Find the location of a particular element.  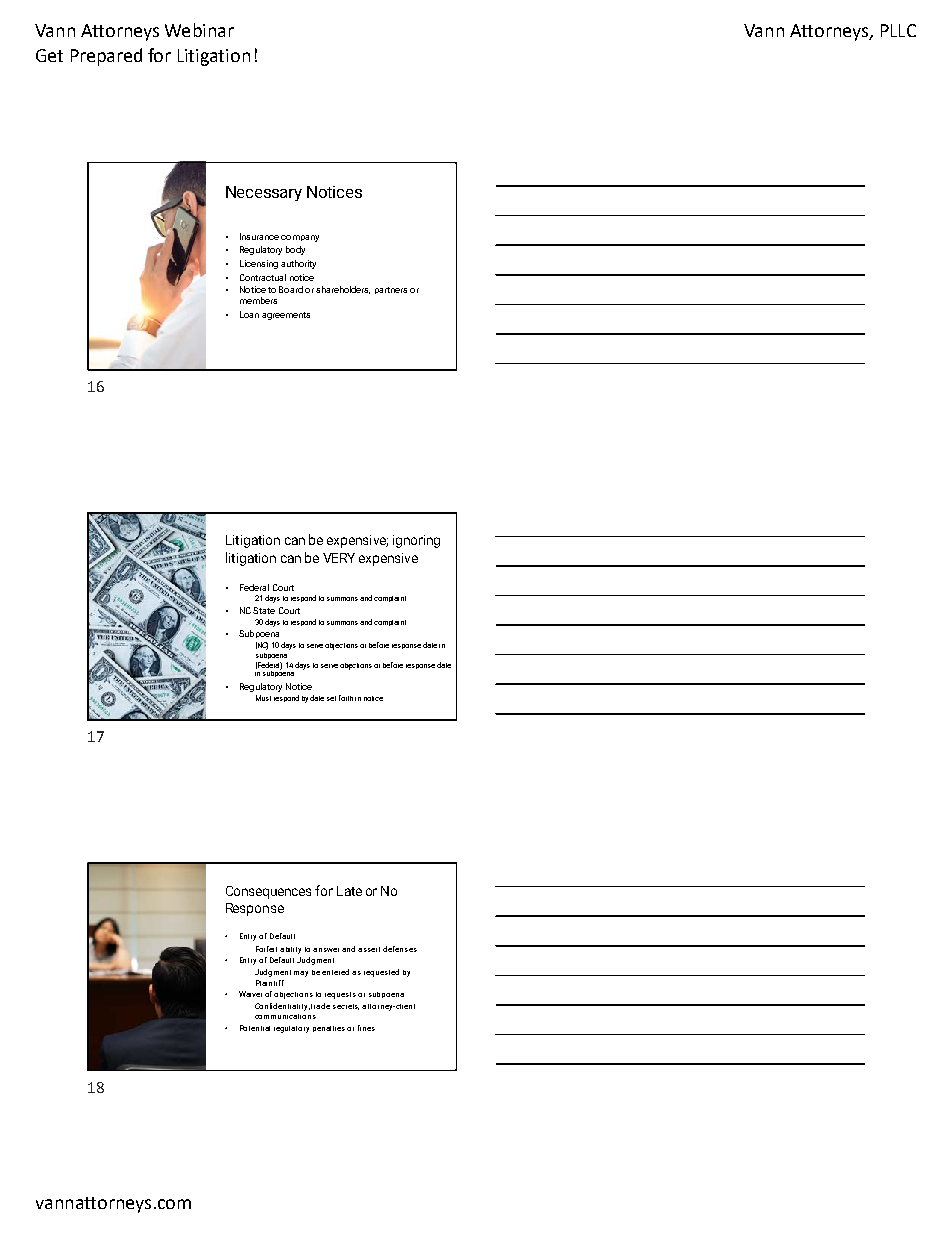

Must is located at coordinates (263, 698).
